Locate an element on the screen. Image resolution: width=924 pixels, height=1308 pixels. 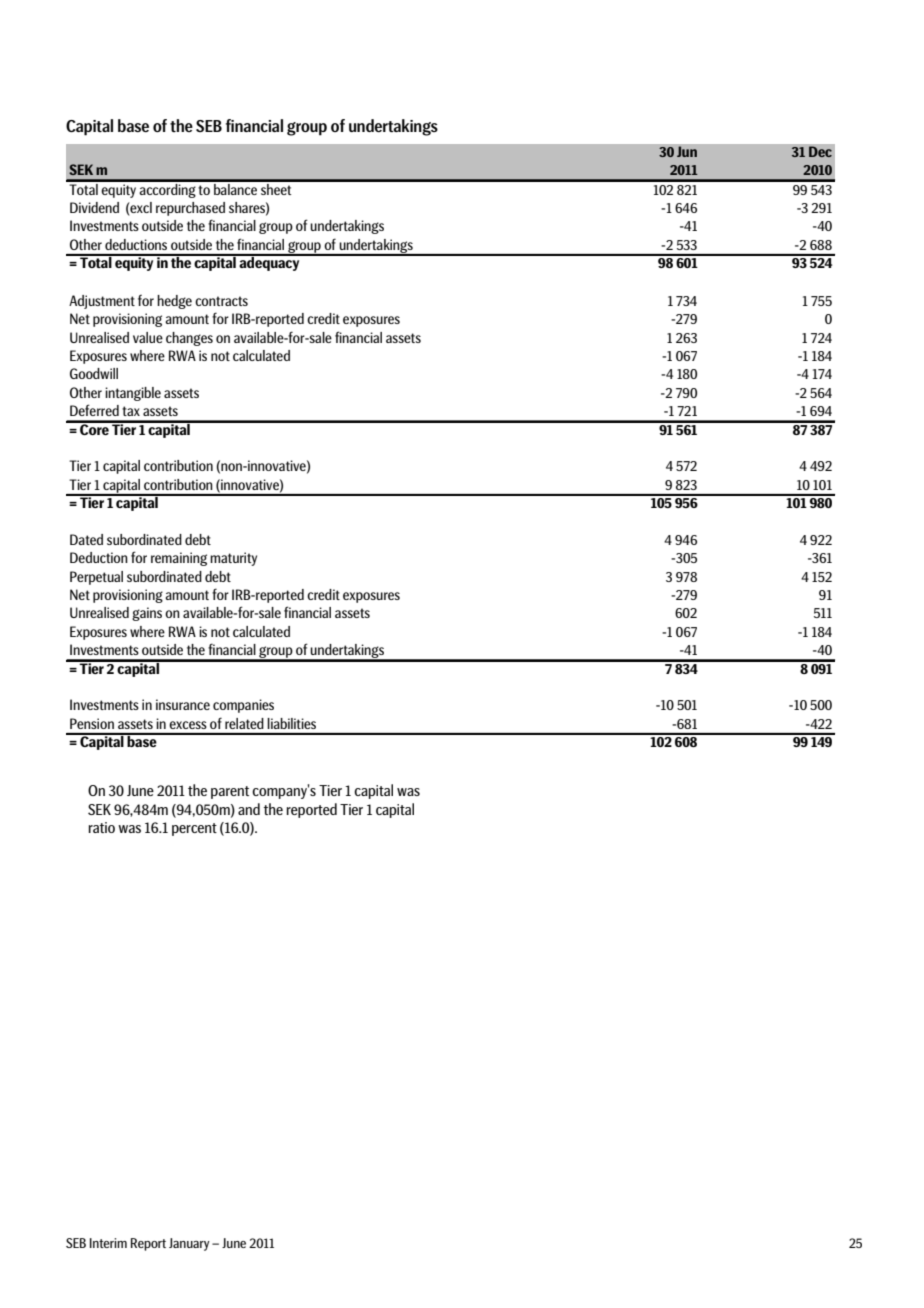
Dec is located at coordinates (820, 152).
